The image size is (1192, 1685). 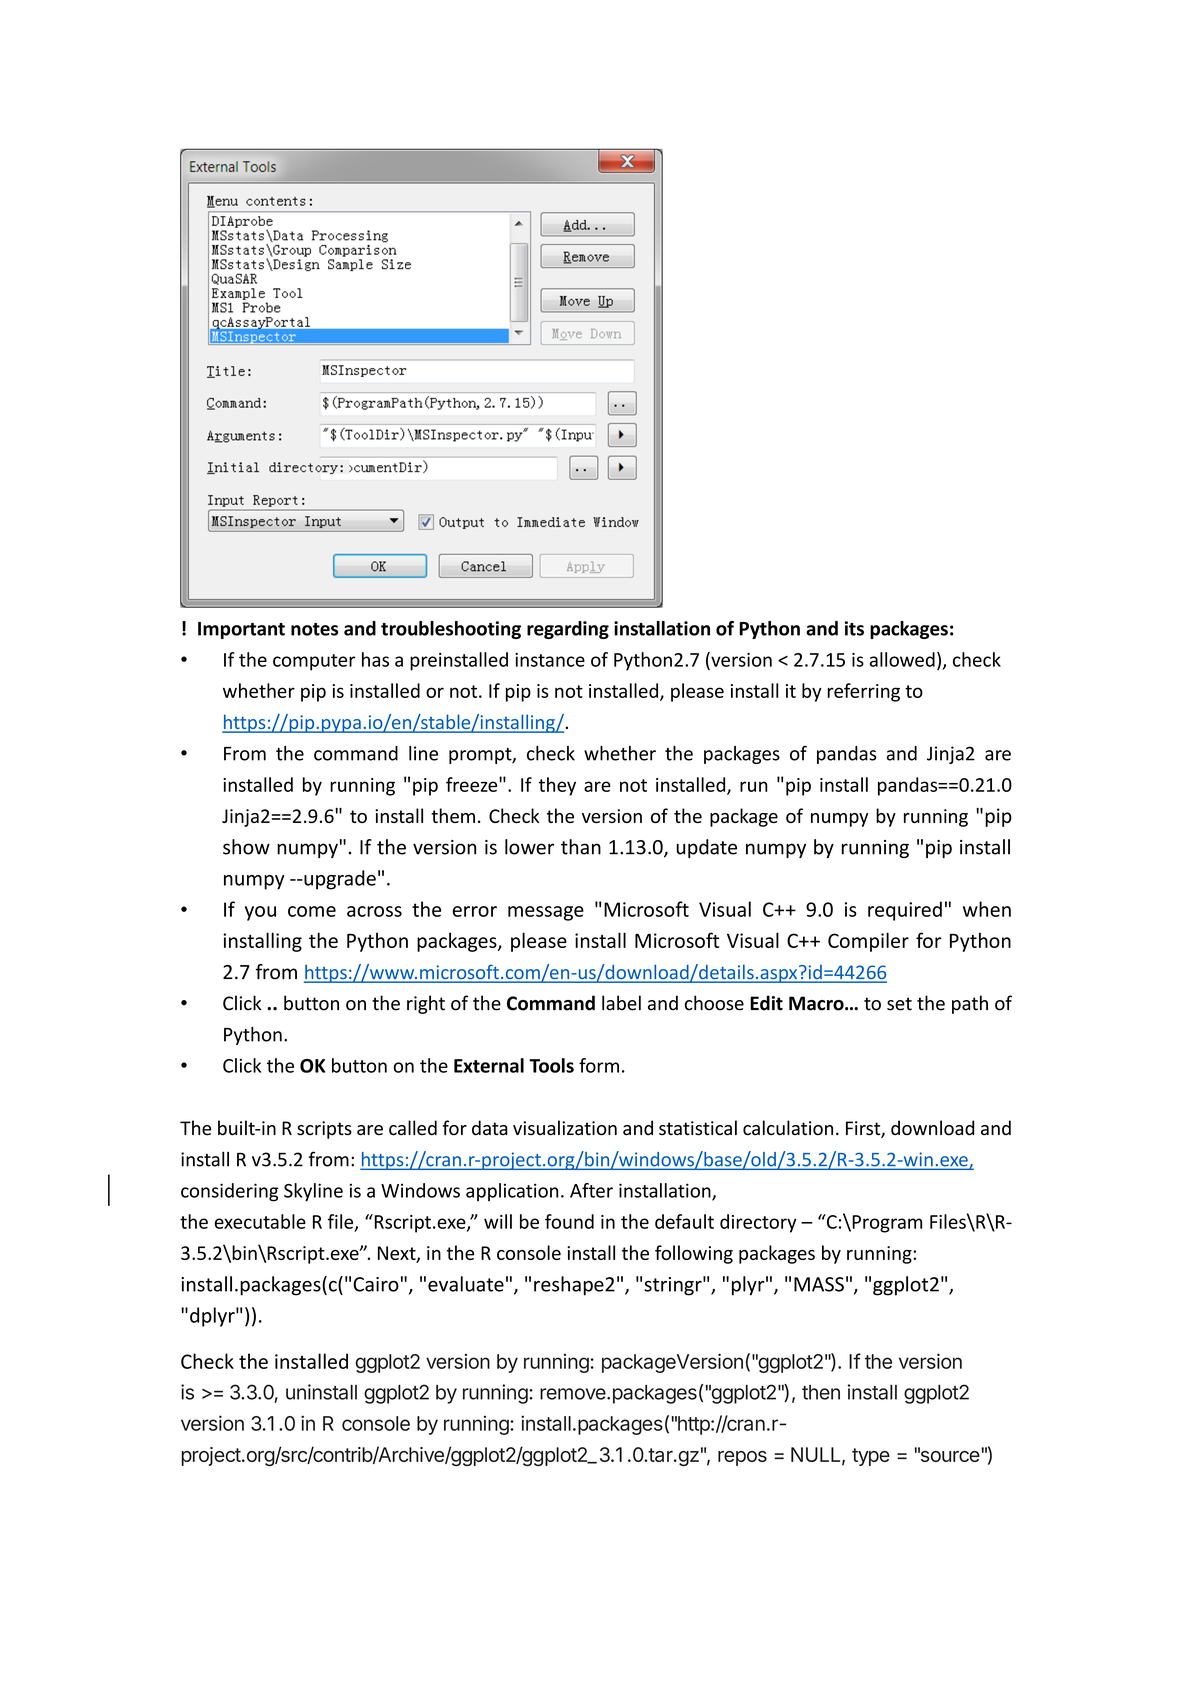 What do you see at coordinates (871, 1457) in the screenshot?
I see `type` at bounding box center [871, 1457].
